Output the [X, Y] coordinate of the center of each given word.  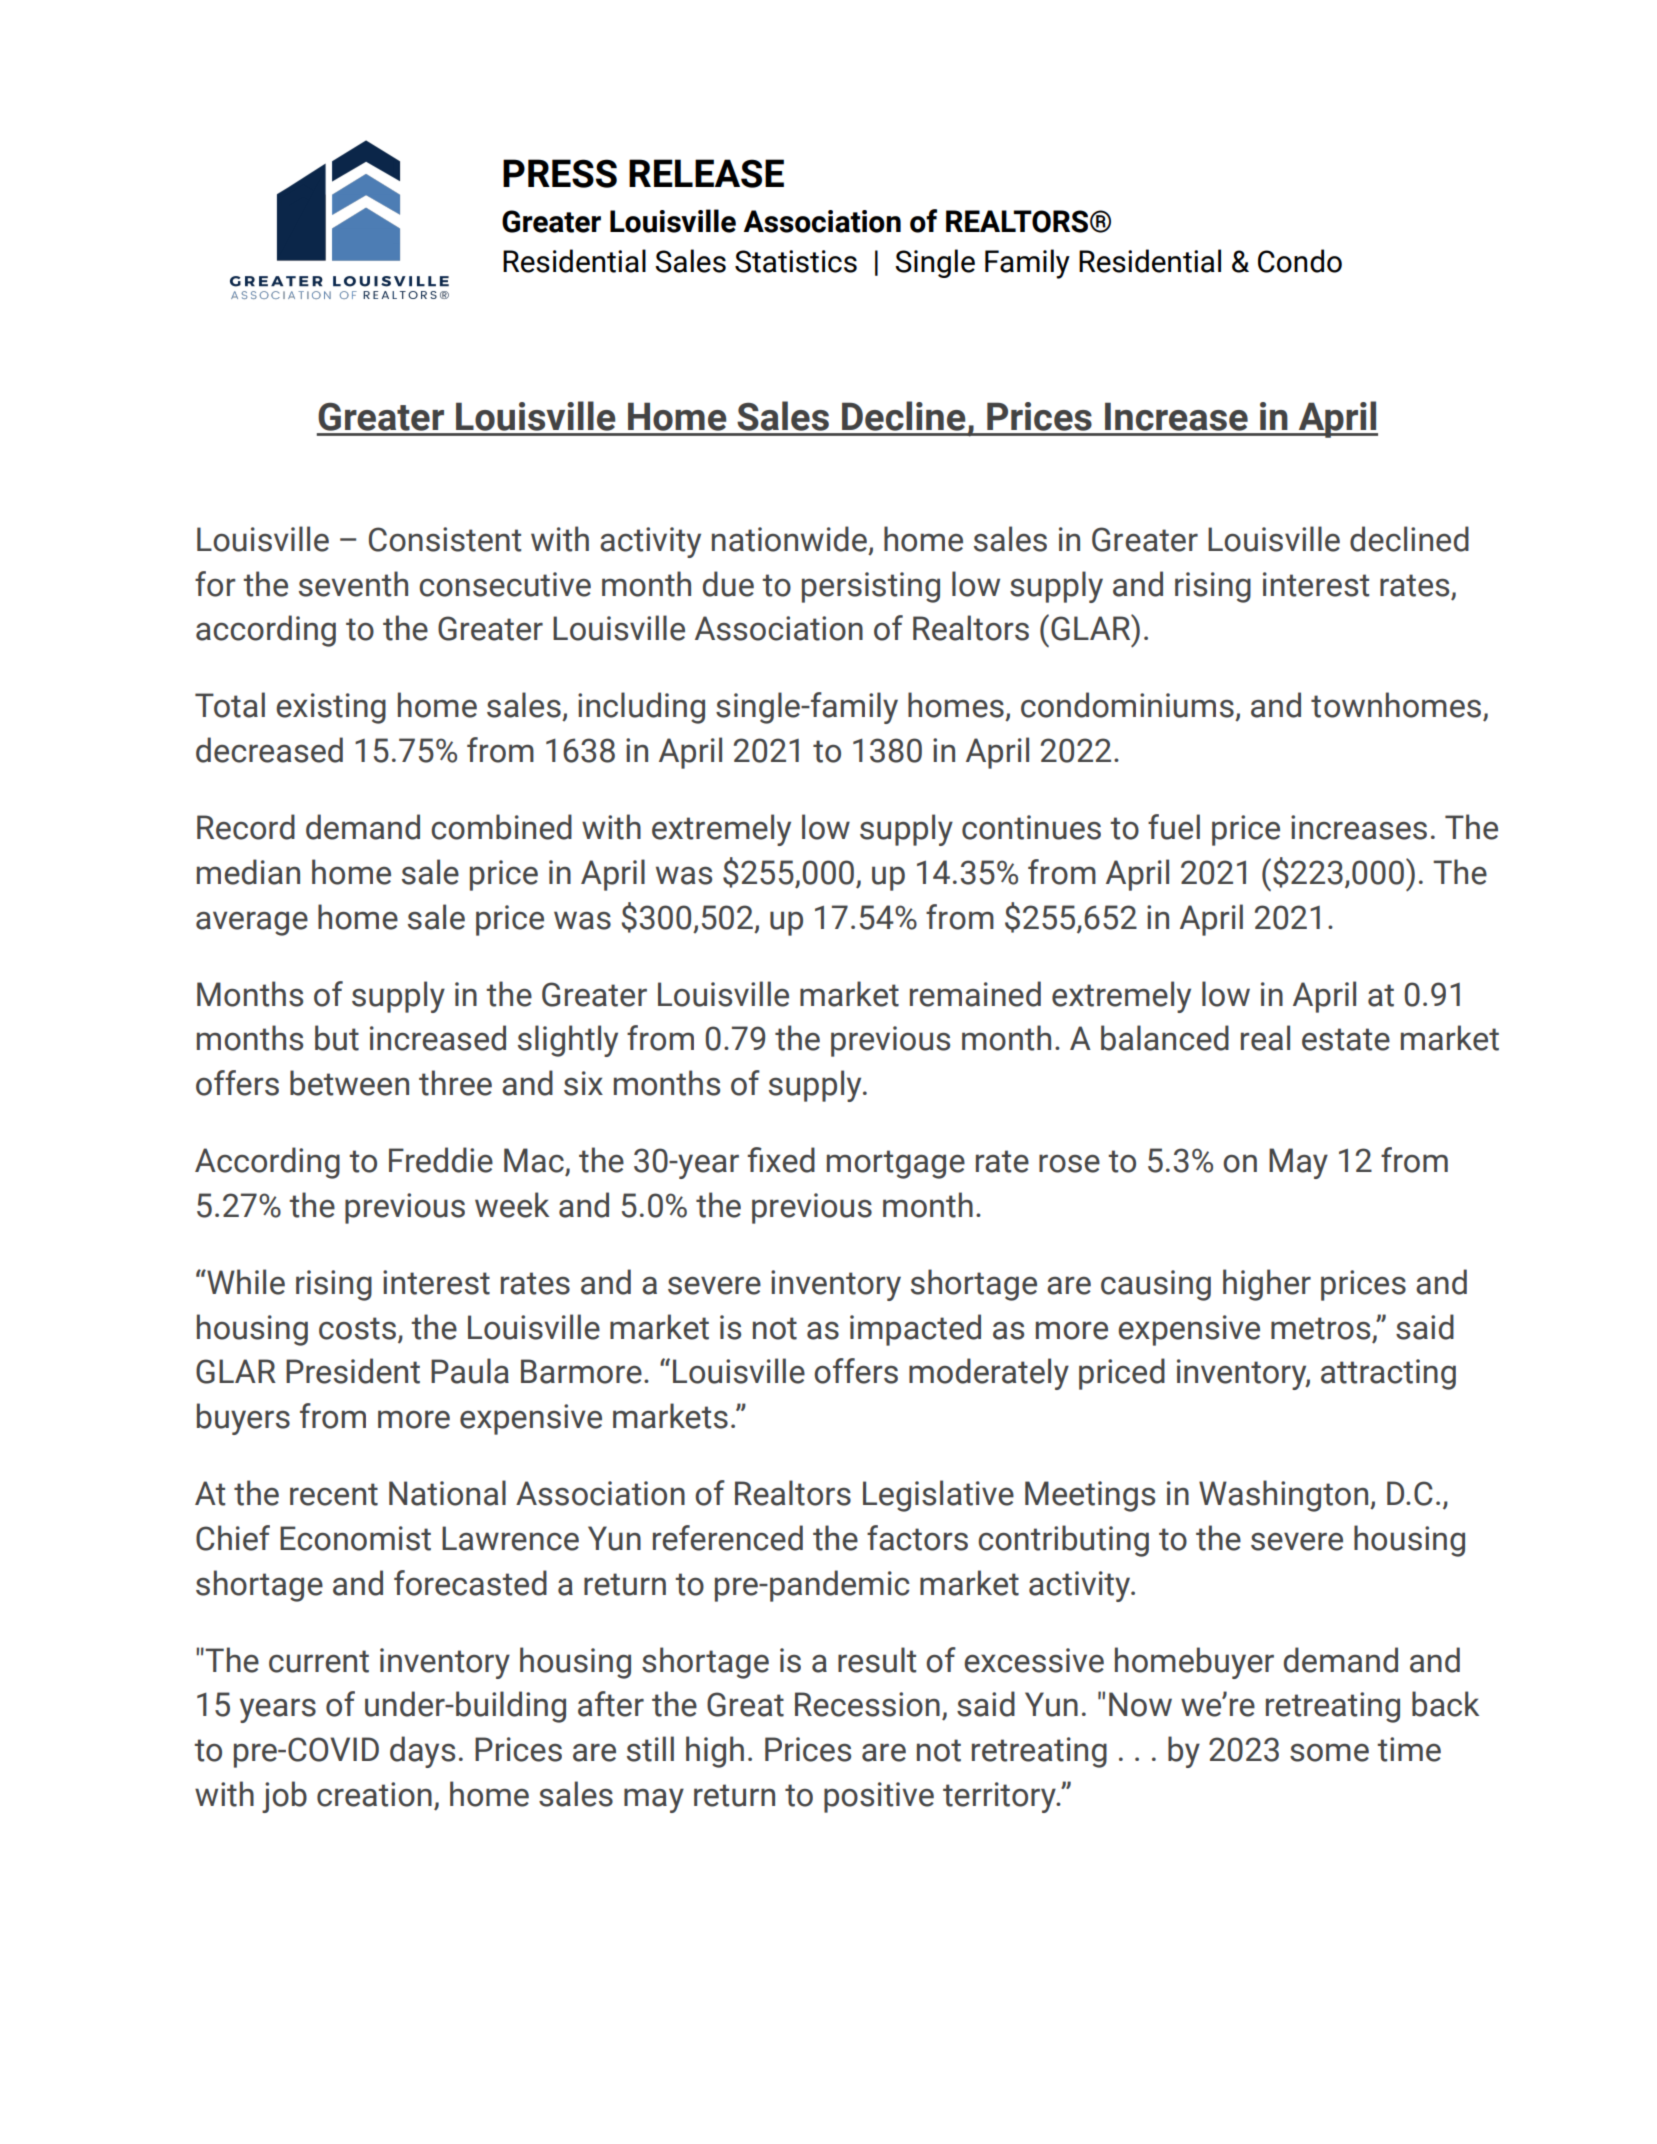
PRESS [560, 173]
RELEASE [706, 173]
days [422, 1752]
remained [975, 994]
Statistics [796, 261]
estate [1346, 1039]
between [349, 1083]
